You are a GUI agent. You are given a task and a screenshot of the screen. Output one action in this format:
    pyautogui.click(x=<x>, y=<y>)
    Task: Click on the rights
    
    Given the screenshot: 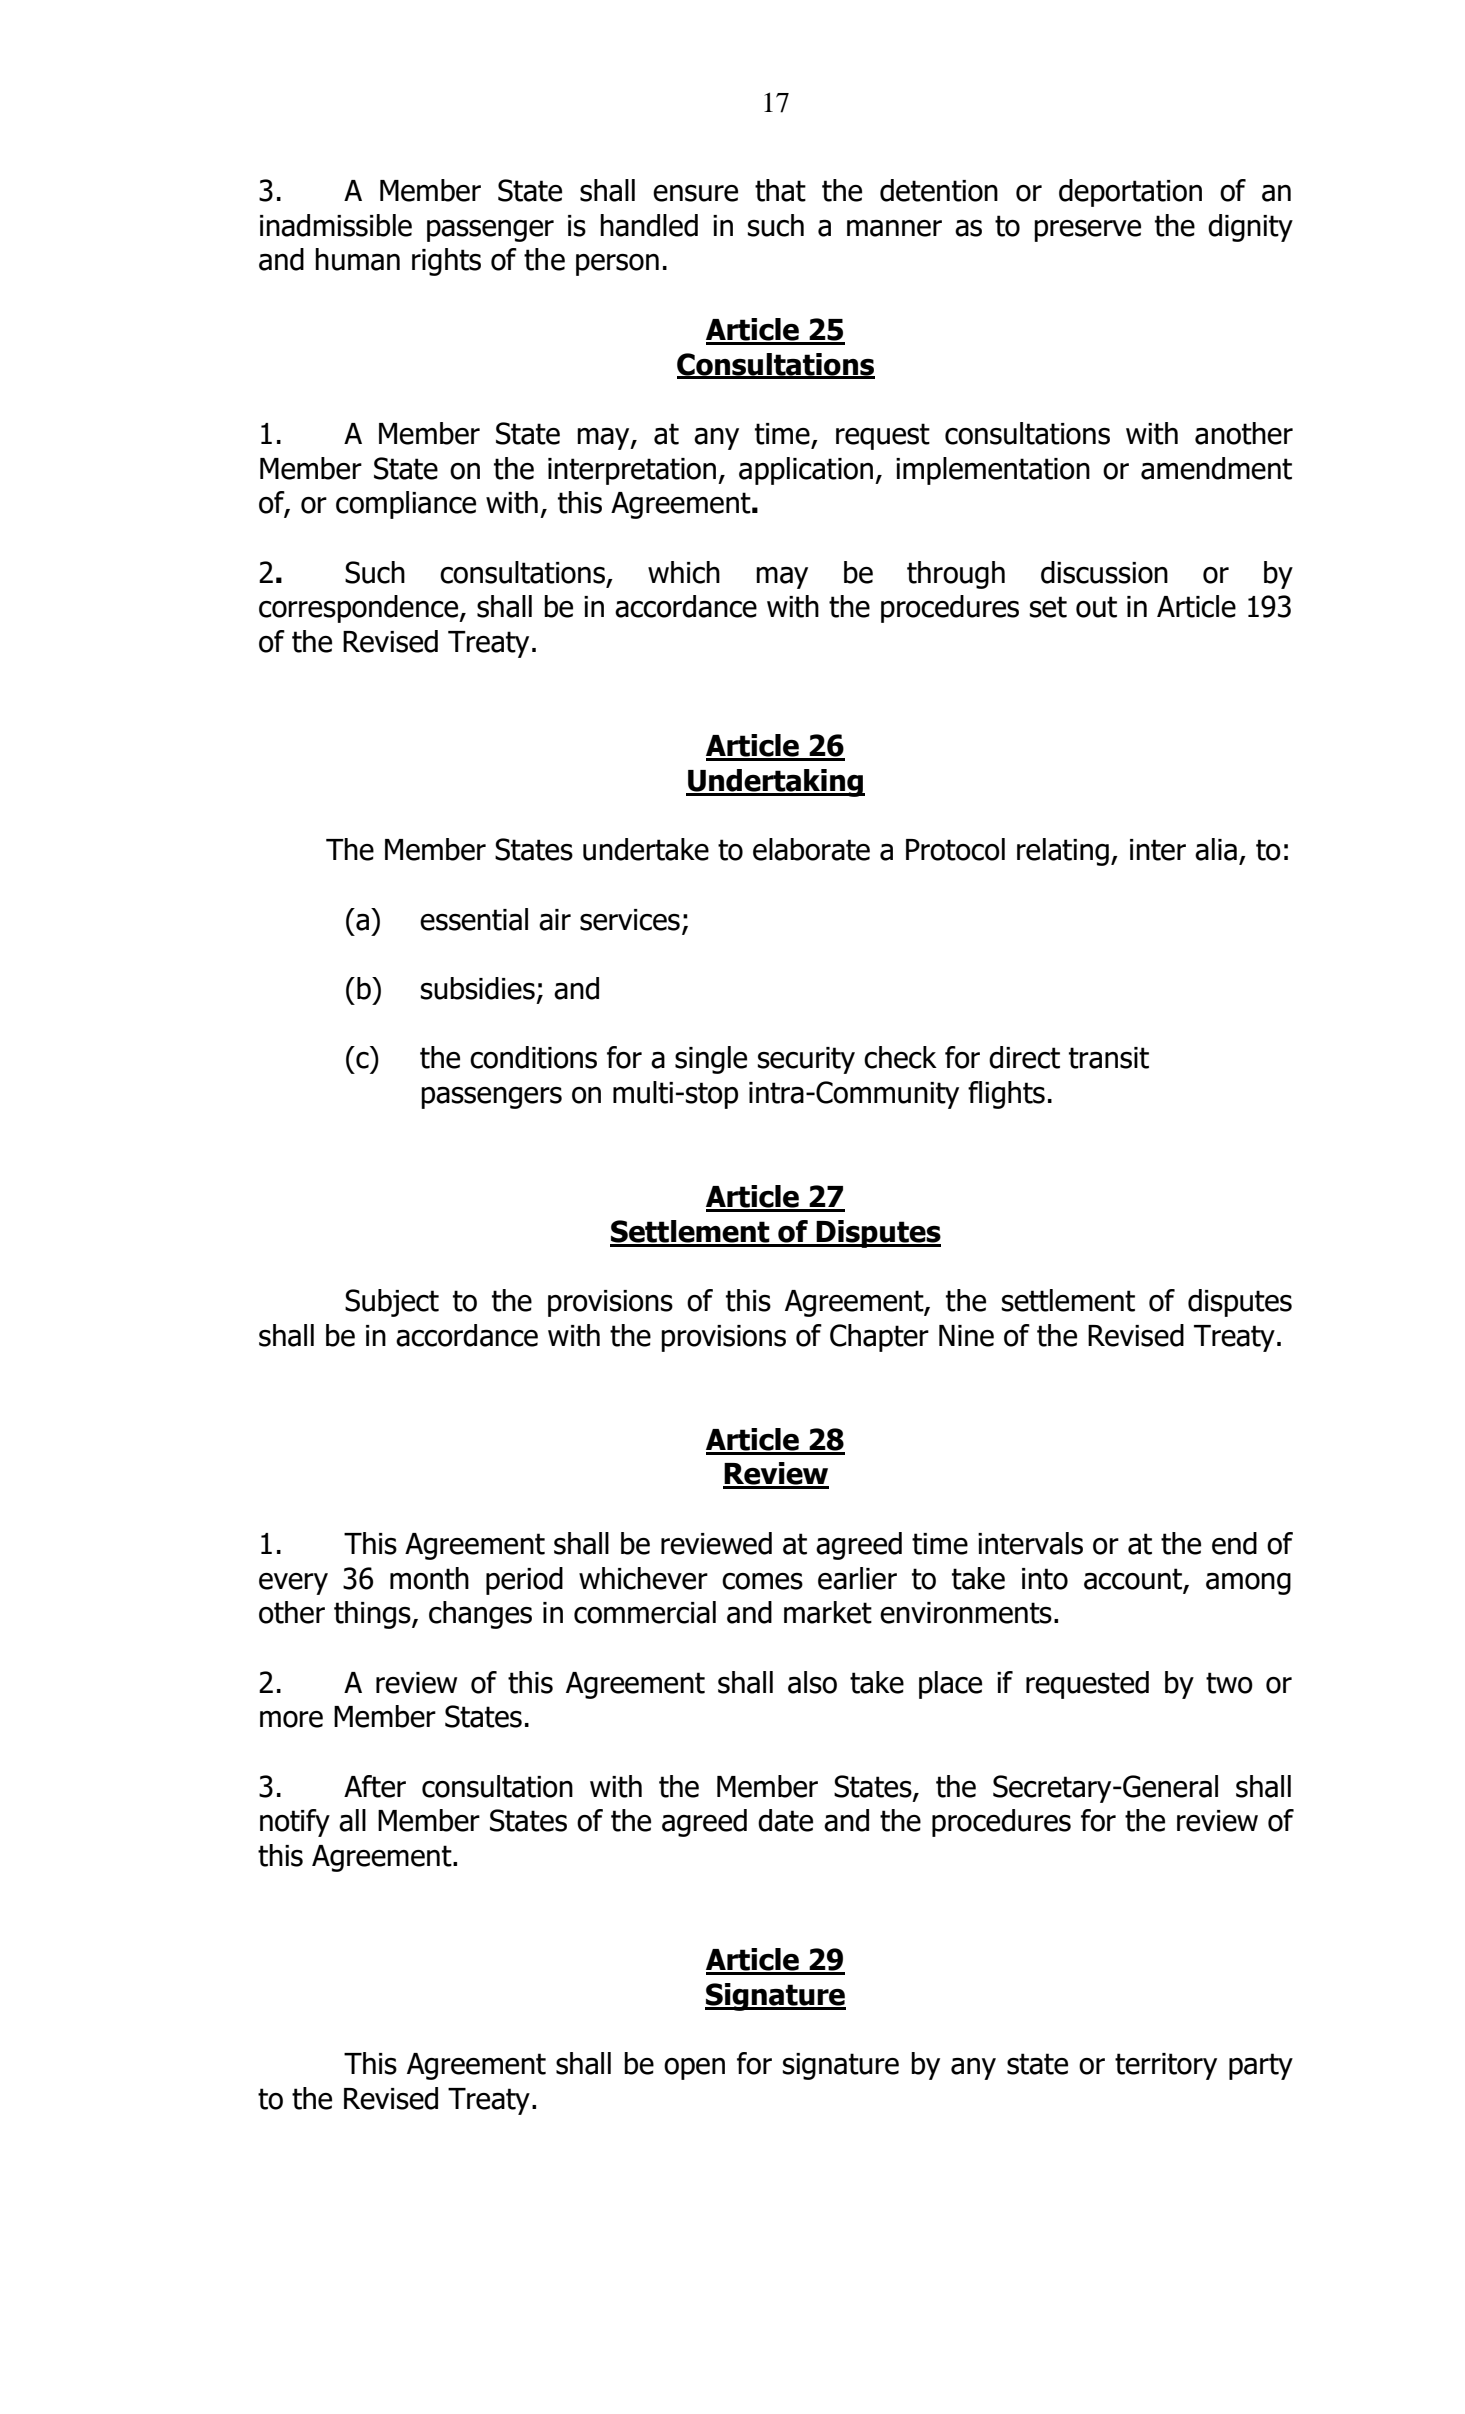 What is the action you would take?
    pyautogui.click(x=446, y=262)
